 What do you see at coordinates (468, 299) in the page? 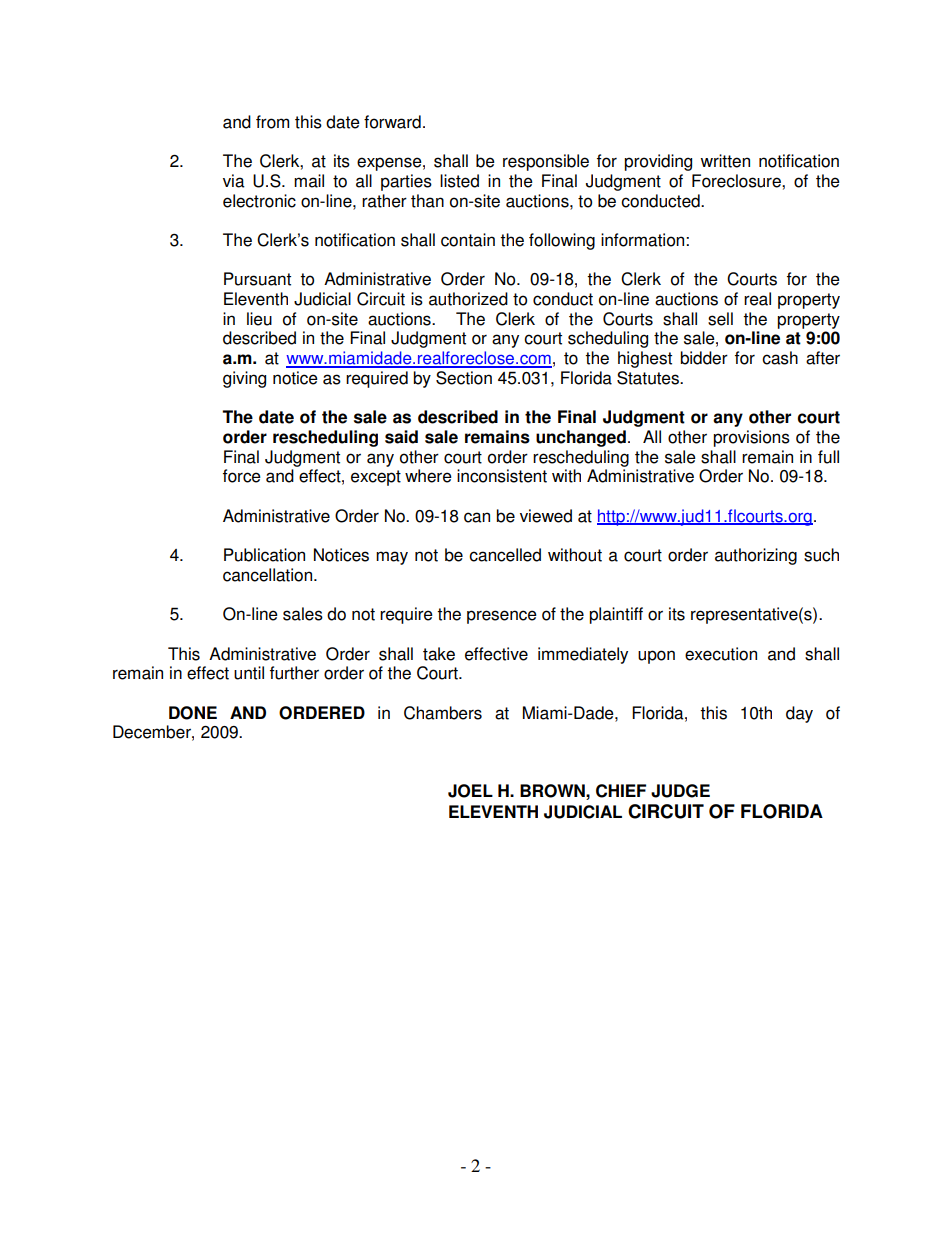
I see `authorized` at bounding box center [468, 299].
